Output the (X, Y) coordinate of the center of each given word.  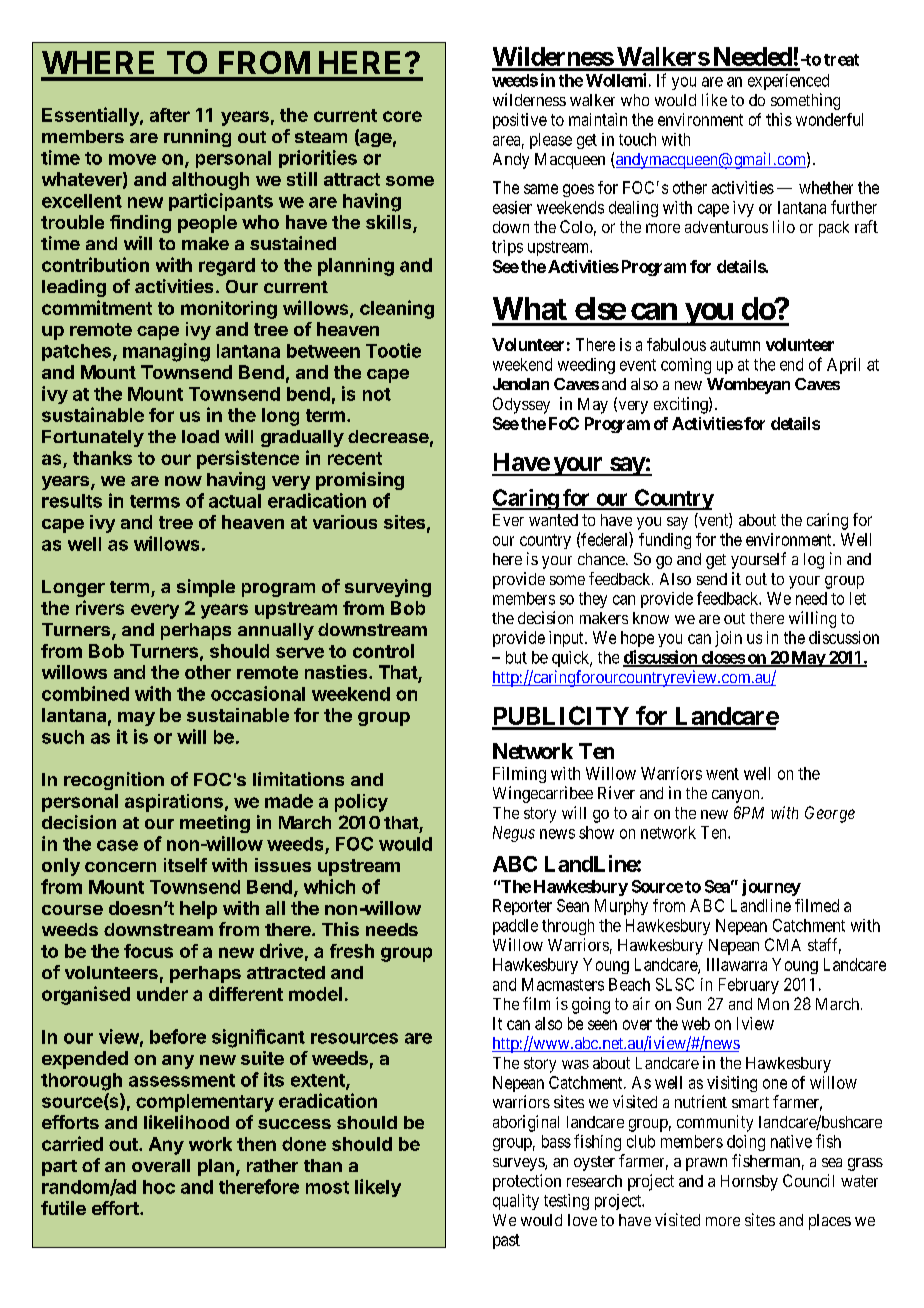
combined (85, 693)
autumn (735, 345)
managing (166, 352)
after (170, 115)
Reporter (522, 907)
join (728, 639)
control (383, 651)
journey (771, 887)
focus (148, 951)
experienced (788, 82)
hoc (159, 1187)
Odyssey (521, 405)
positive (520, 121)
